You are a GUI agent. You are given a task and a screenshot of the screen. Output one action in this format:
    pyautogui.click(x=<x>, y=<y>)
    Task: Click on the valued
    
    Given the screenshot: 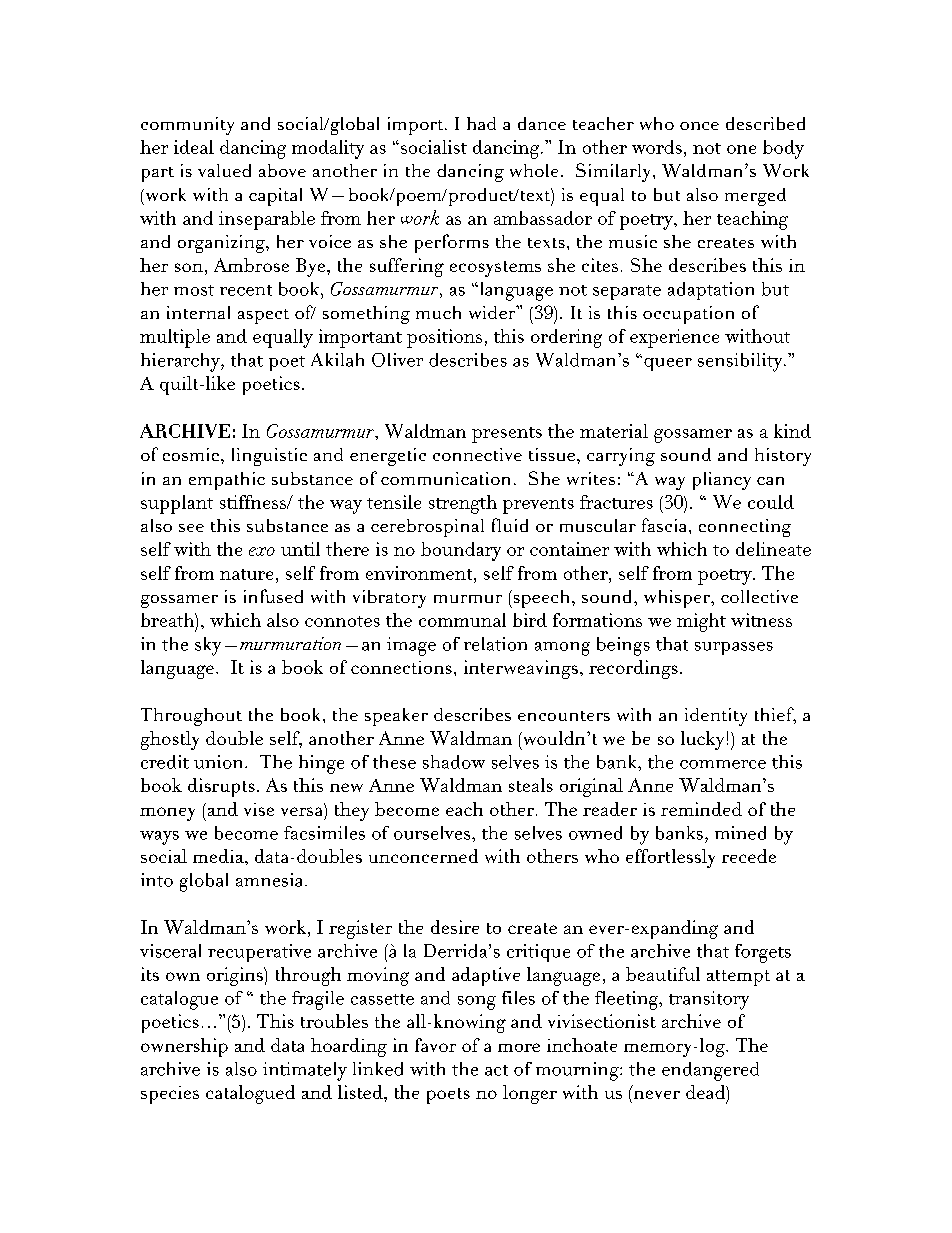 What is the action you would take?
    pyautogui.click(x=224, y=170)
